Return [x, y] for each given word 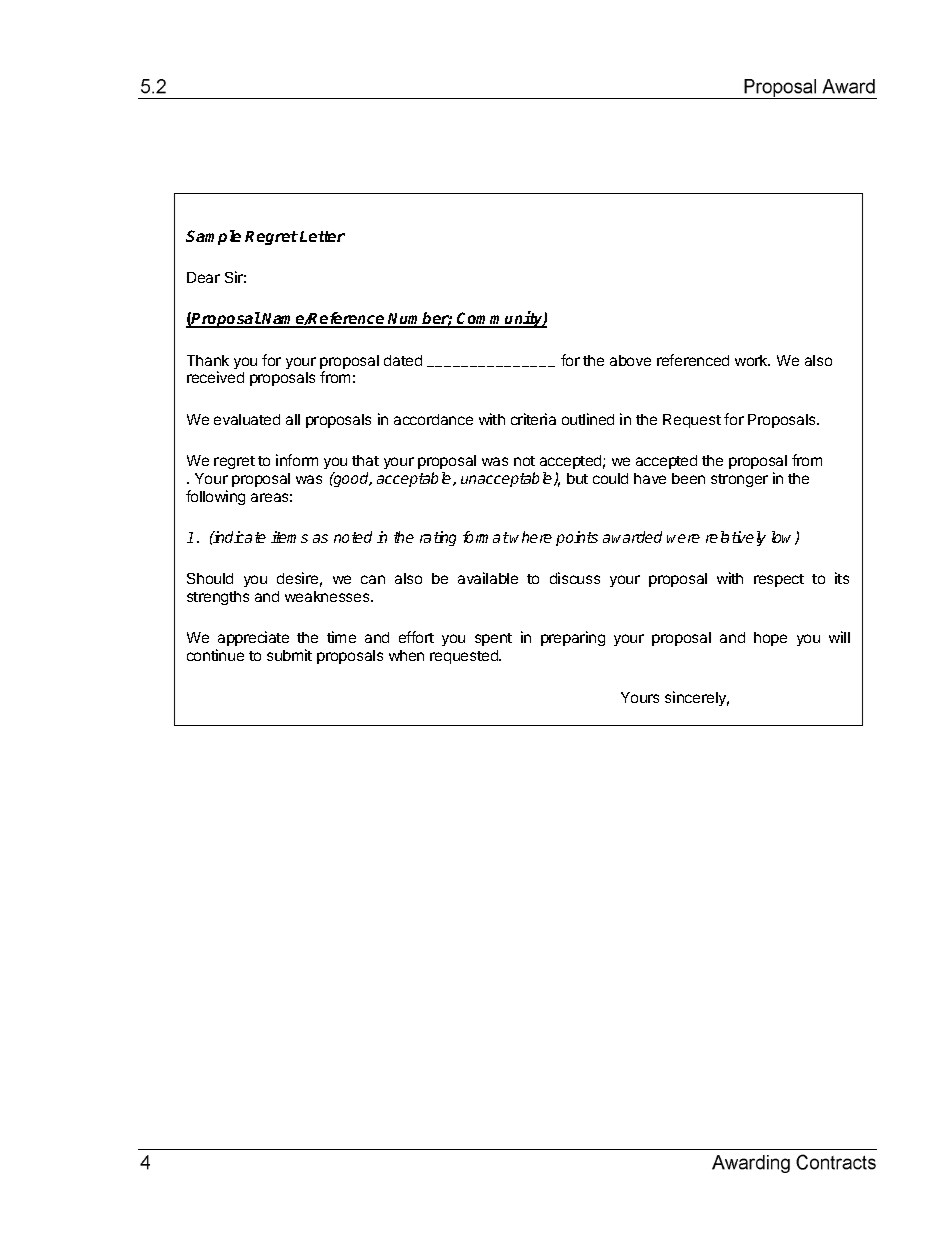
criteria [533, 419]
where [531, 537]
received [215, 377]
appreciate [252, 640]
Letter [322, 236]
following [215, 497]
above [630, 360]
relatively [736, 538]
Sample [213, 237]
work [752, 360]
